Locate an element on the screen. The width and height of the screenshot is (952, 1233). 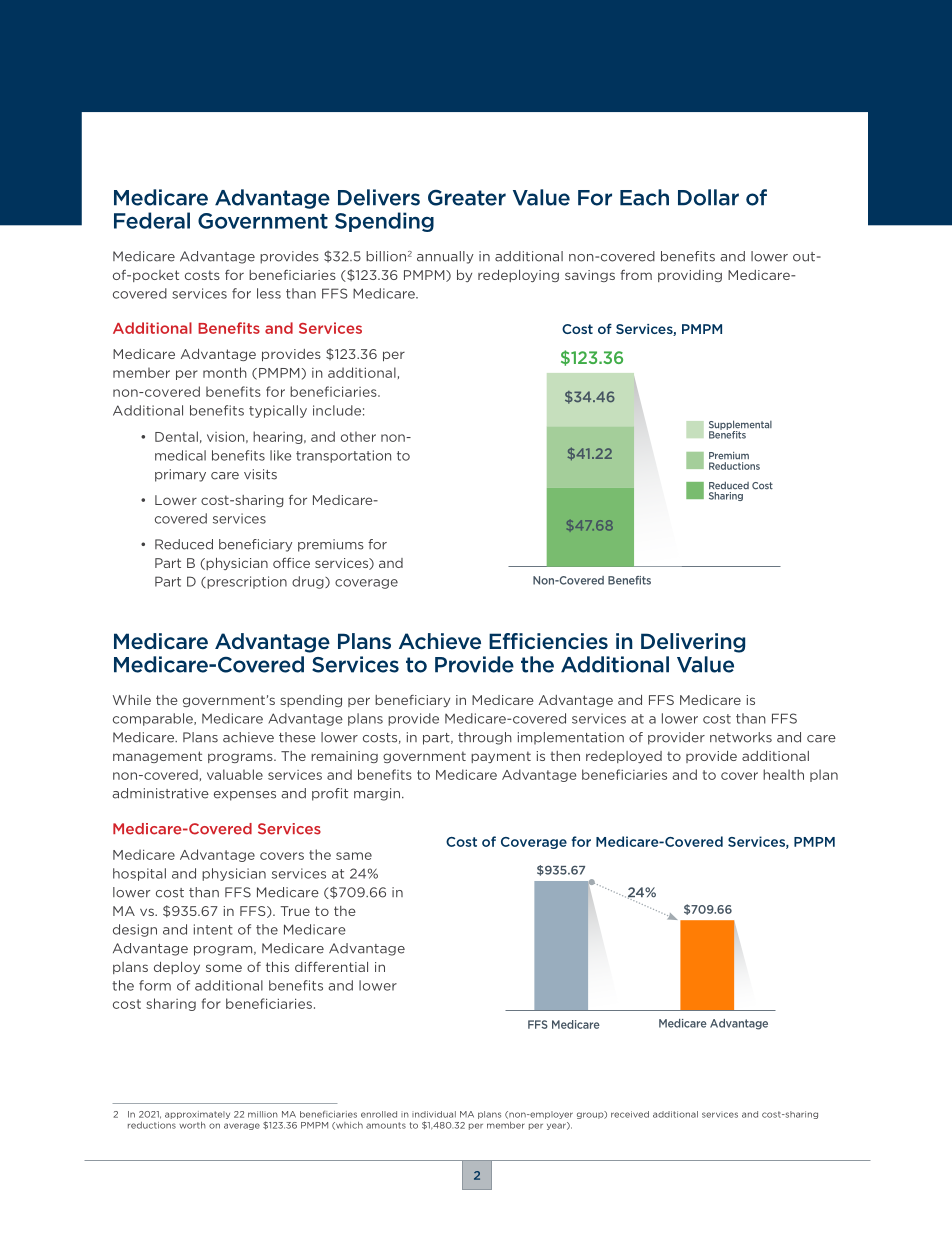
Supplemental is located at coordinates (740, 426).
